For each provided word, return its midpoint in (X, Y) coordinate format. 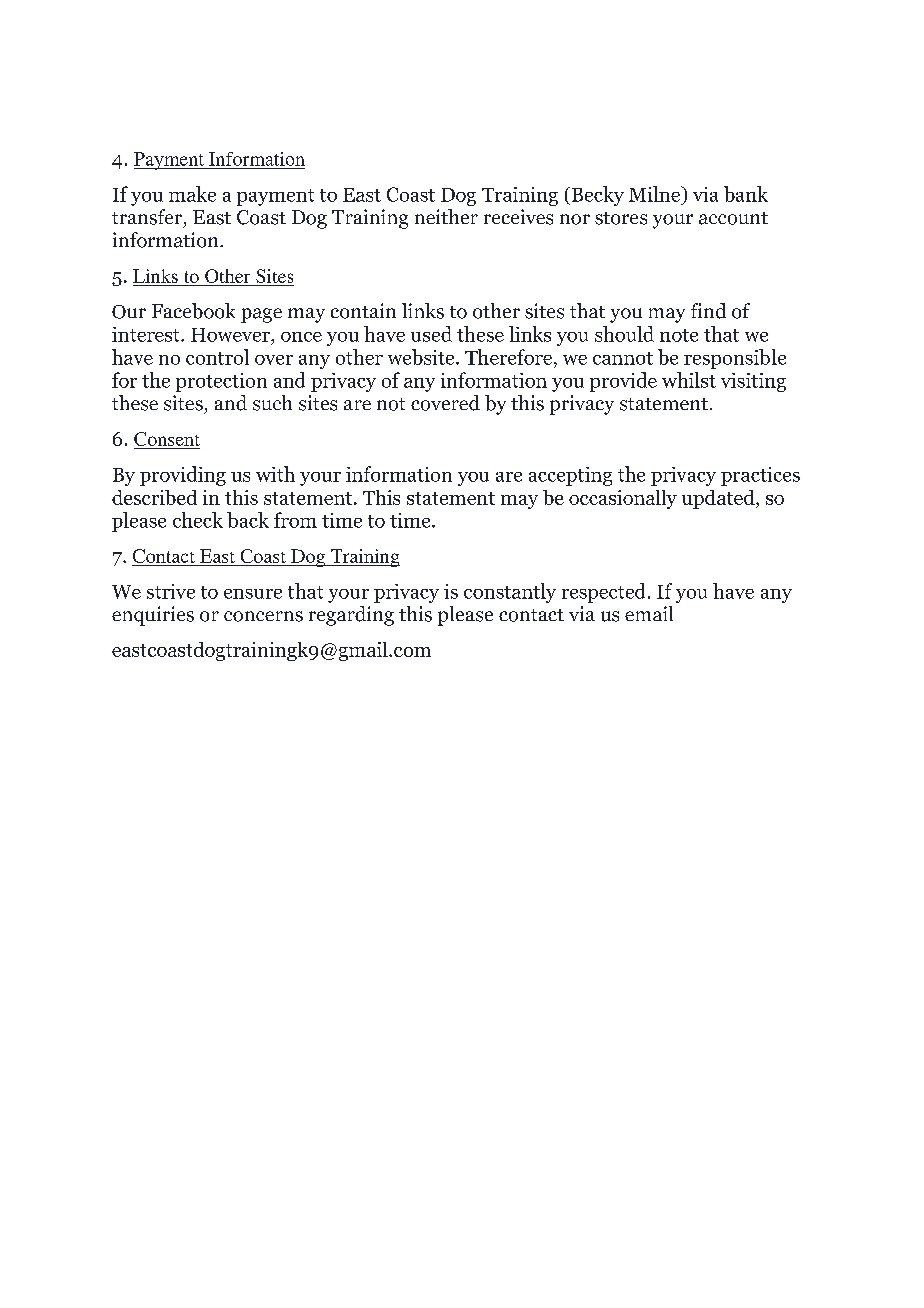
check (198, 520)
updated (719, 499)
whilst (689, 380)
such (272, 403)
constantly (510, 593)
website (422, 357)
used (431, 334)
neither (446, 216)
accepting (570, 476)
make (192, 194)
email (649, 613)
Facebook (193, 311)
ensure (253, 594)
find (708, 311)
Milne (655, 194)
